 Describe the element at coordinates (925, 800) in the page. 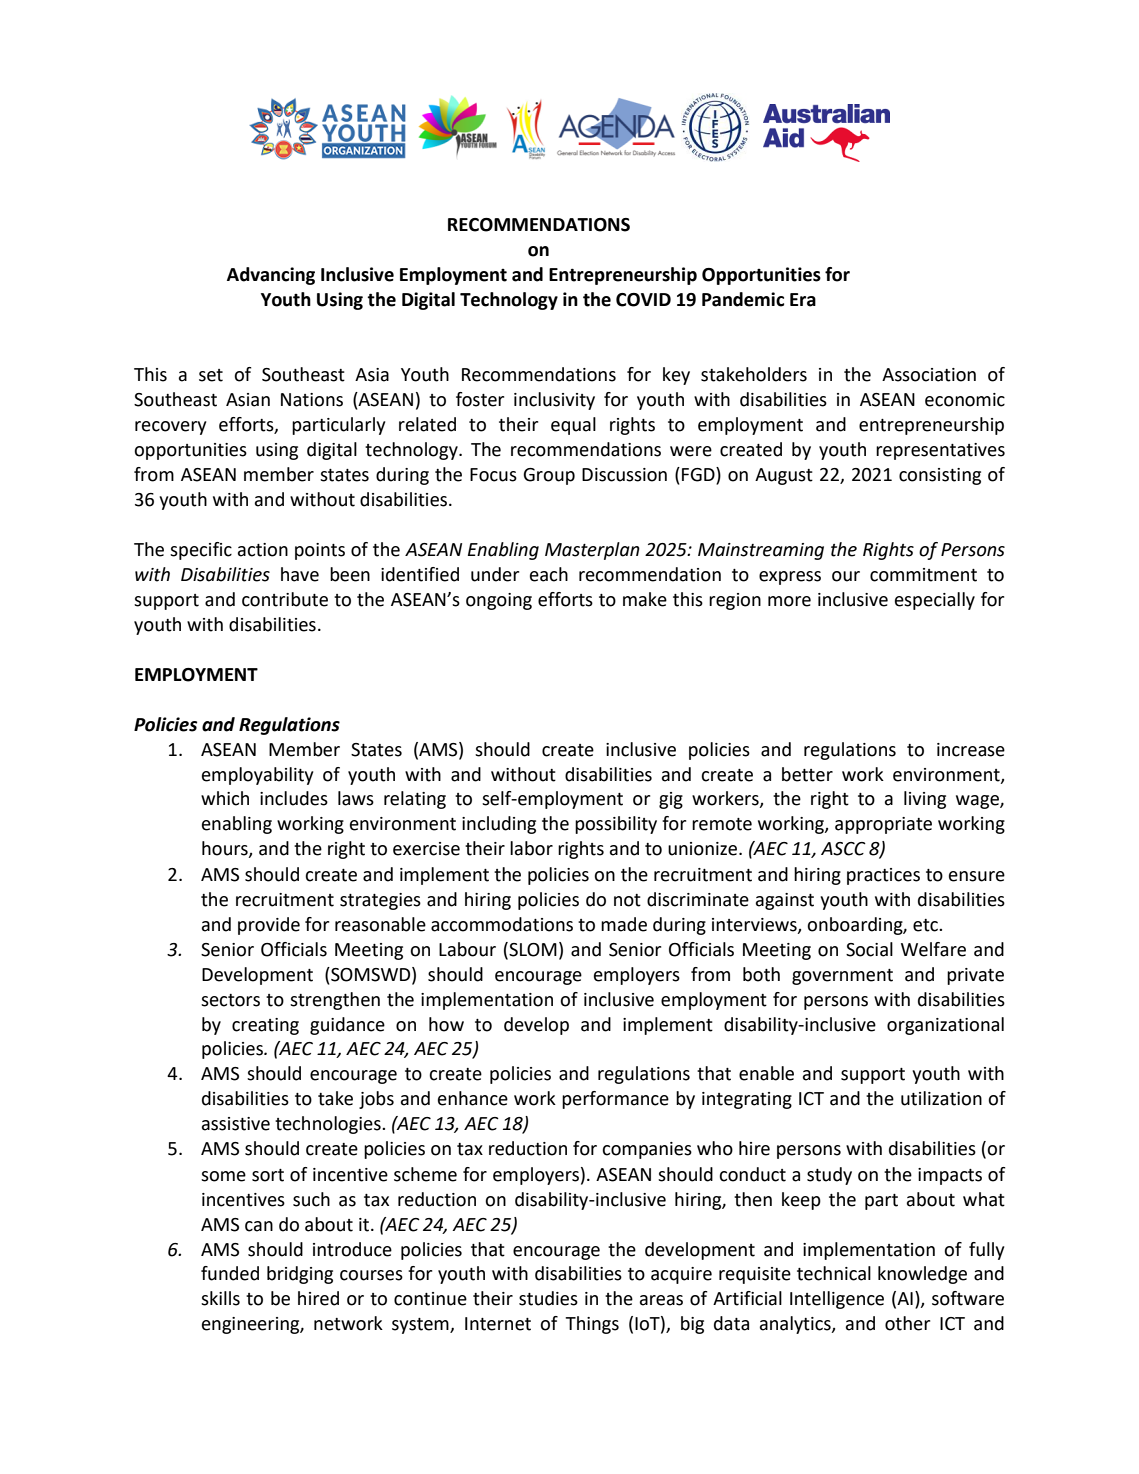

I see `living` at that location.
